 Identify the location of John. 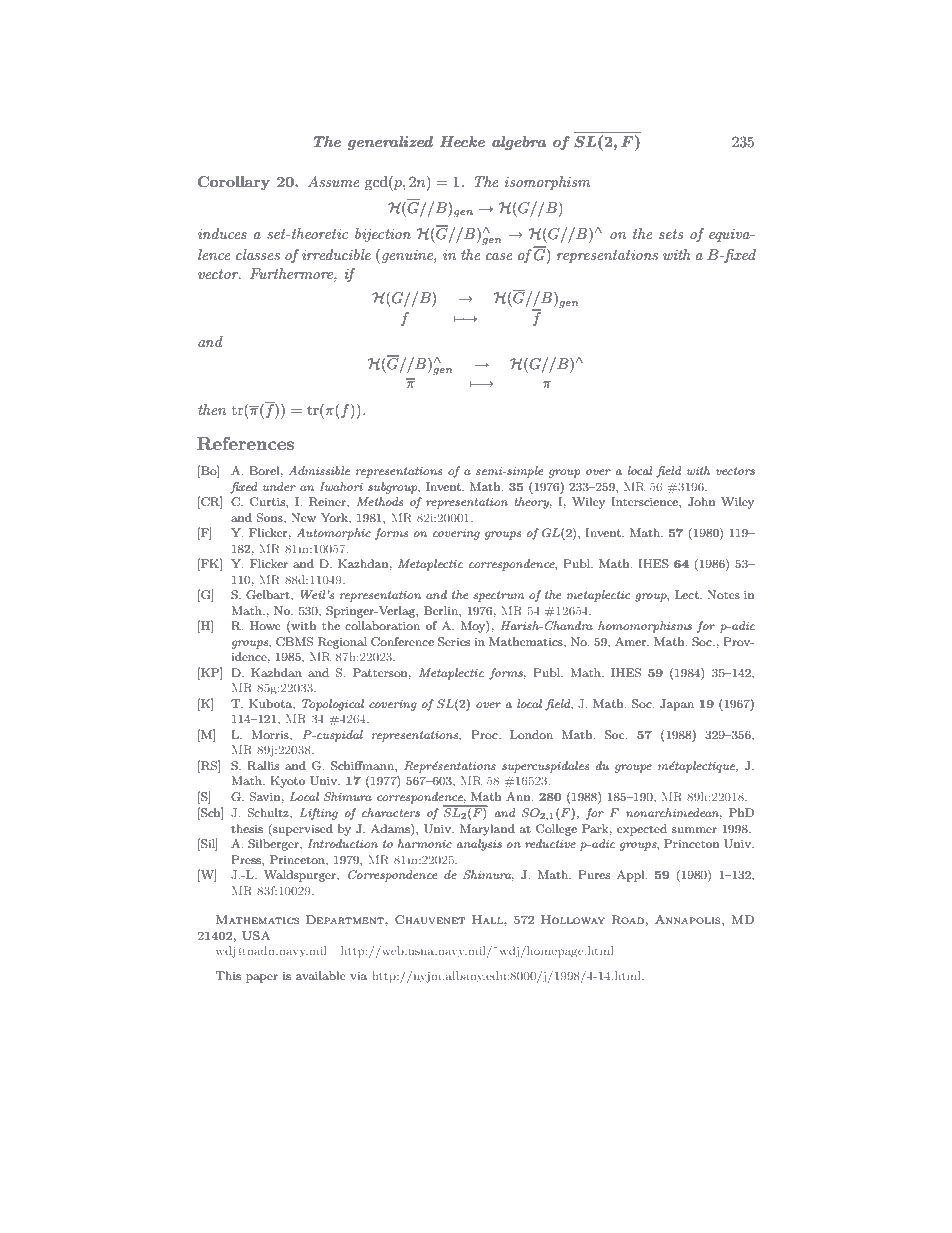
(701, 502).
